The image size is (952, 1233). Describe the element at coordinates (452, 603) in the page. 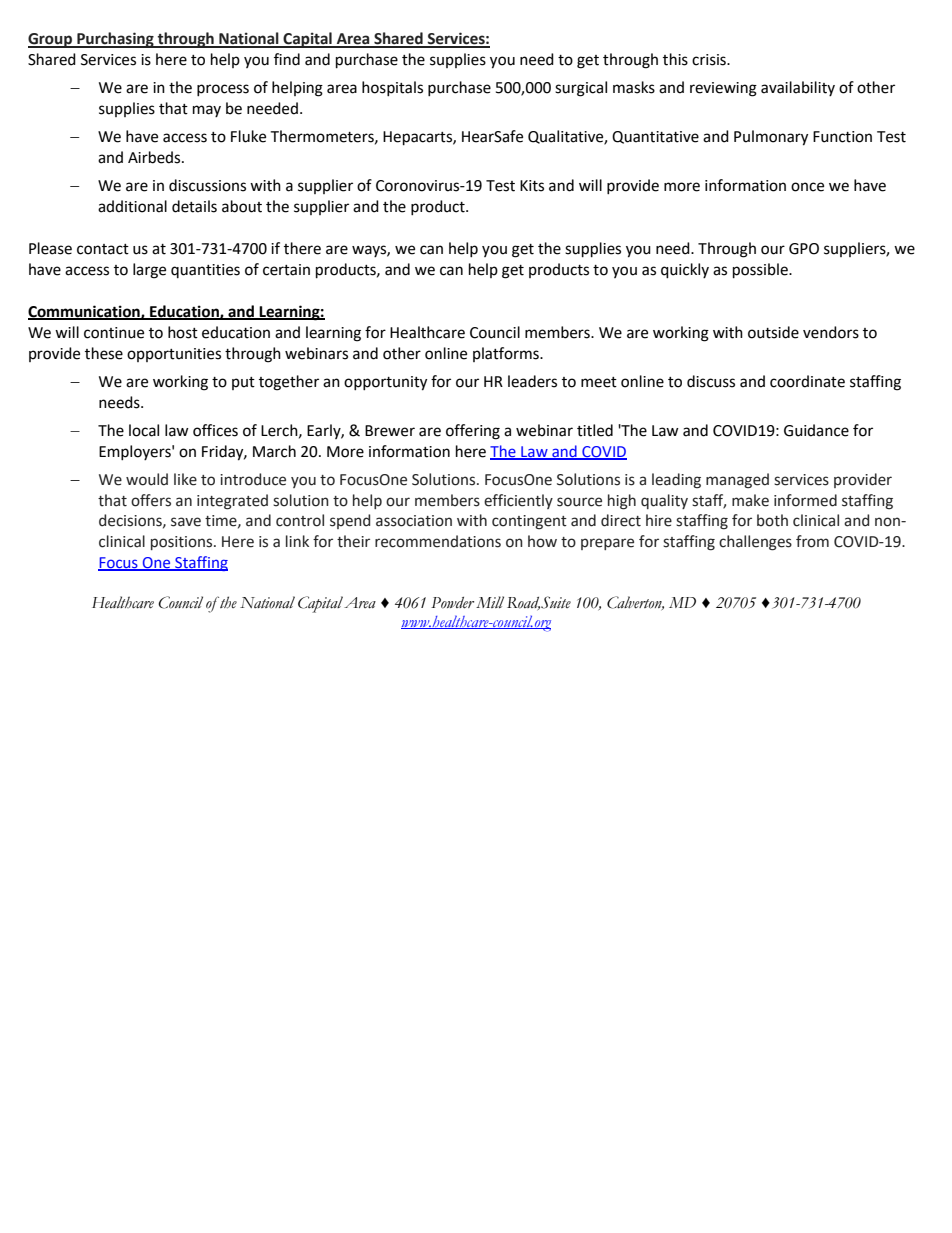

I see `Powder` at that location.
